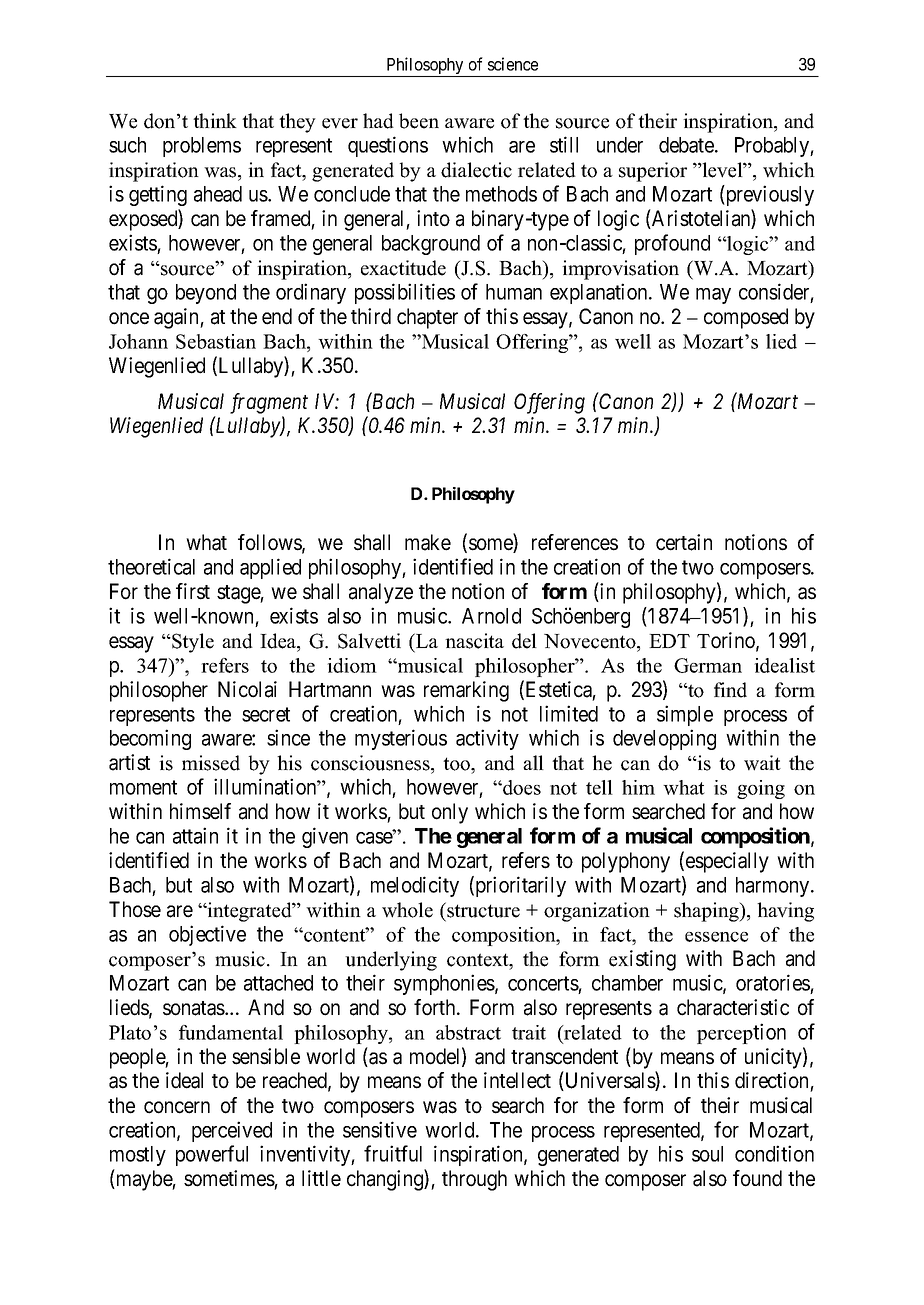 Image resolution: width=924 pixels, height=1305 pixels. What do you see at coordinates (212, 1155) in the document?
I see `powerful` at bounding box center [212, 1155].
